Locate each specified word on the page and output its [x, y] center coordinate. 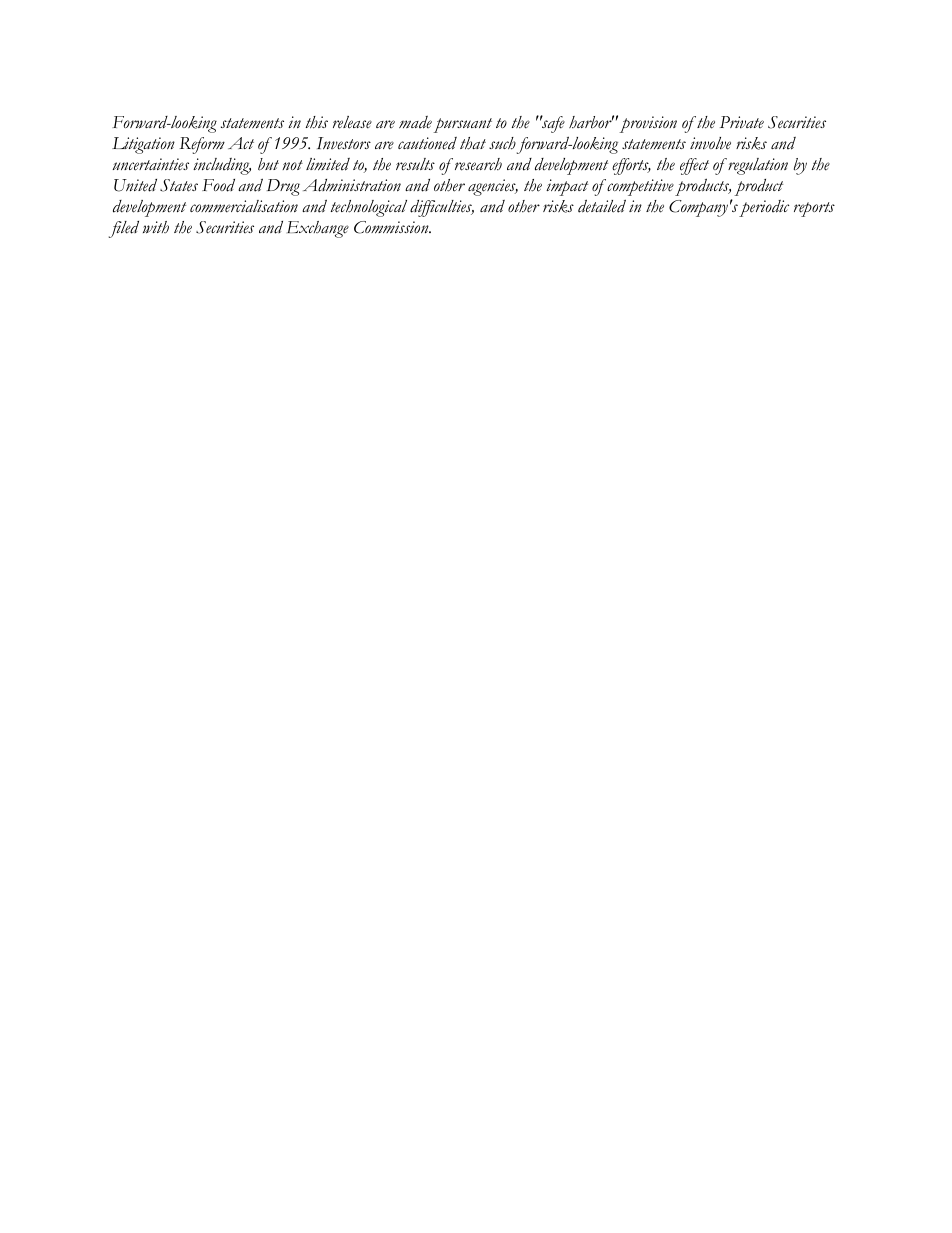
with [156, 227]
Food [218, 185]
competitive [639, 187]
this [317, 122]
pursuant [462, 125]
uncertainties [151, 164]
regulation [757, 166]
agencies [493, 187]
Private [742, 122]
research [477, 164]
